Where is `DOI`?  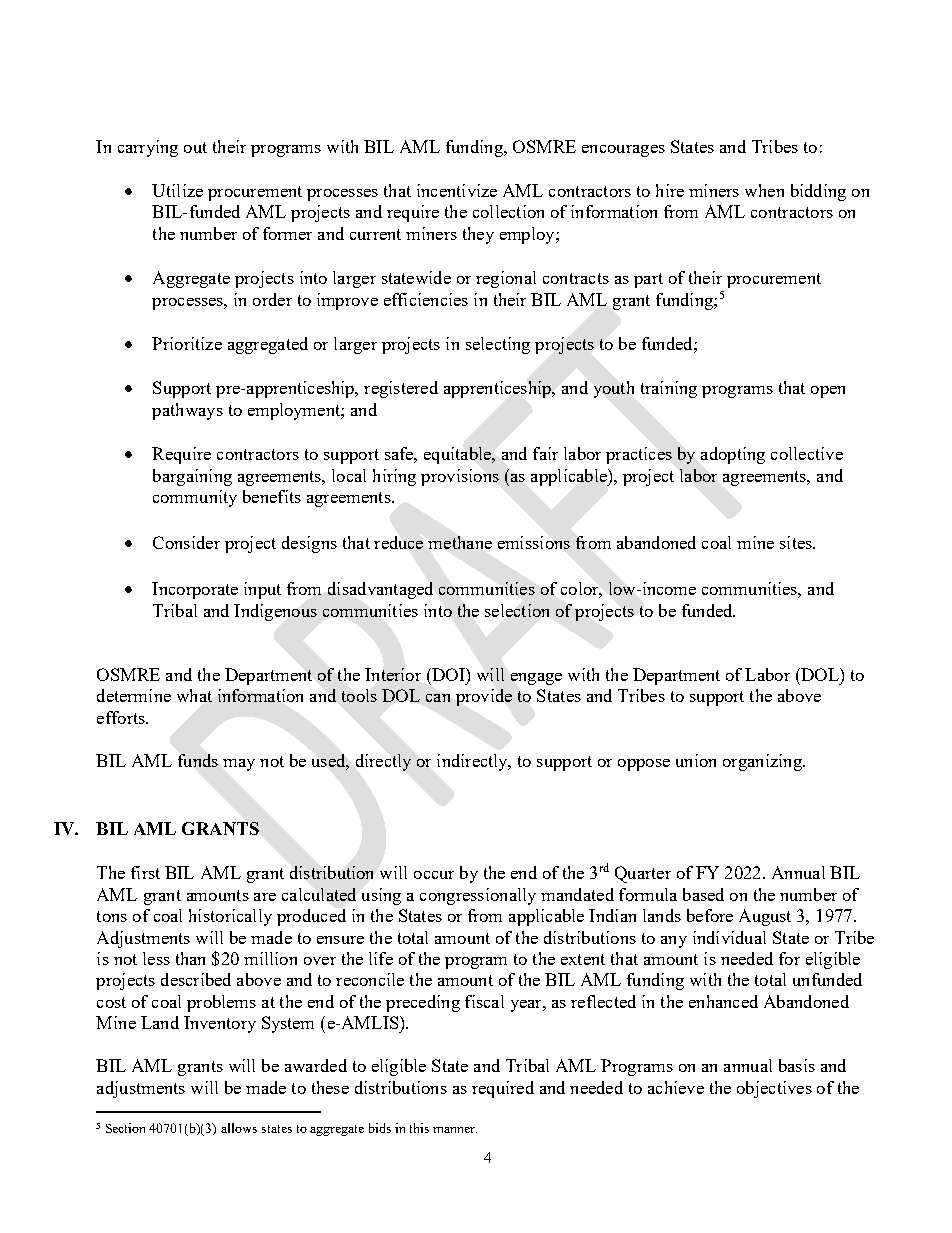
DOI is located at coordinates (448, 674).
